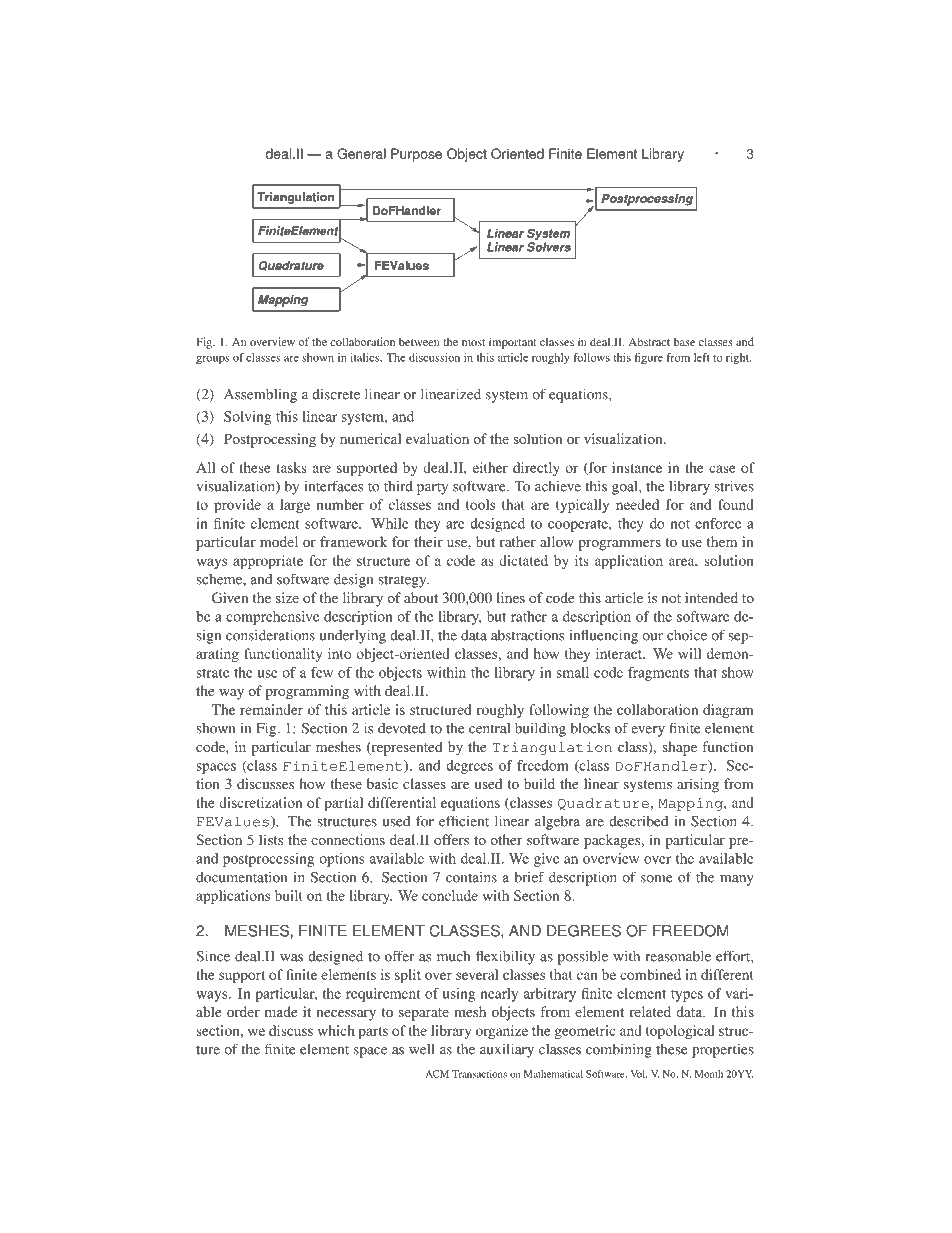 This document has width=952, height=1233. What do you see at coordinates (502, 1032) in the document?
I see `organize` at bounding box center [502, 1032].
